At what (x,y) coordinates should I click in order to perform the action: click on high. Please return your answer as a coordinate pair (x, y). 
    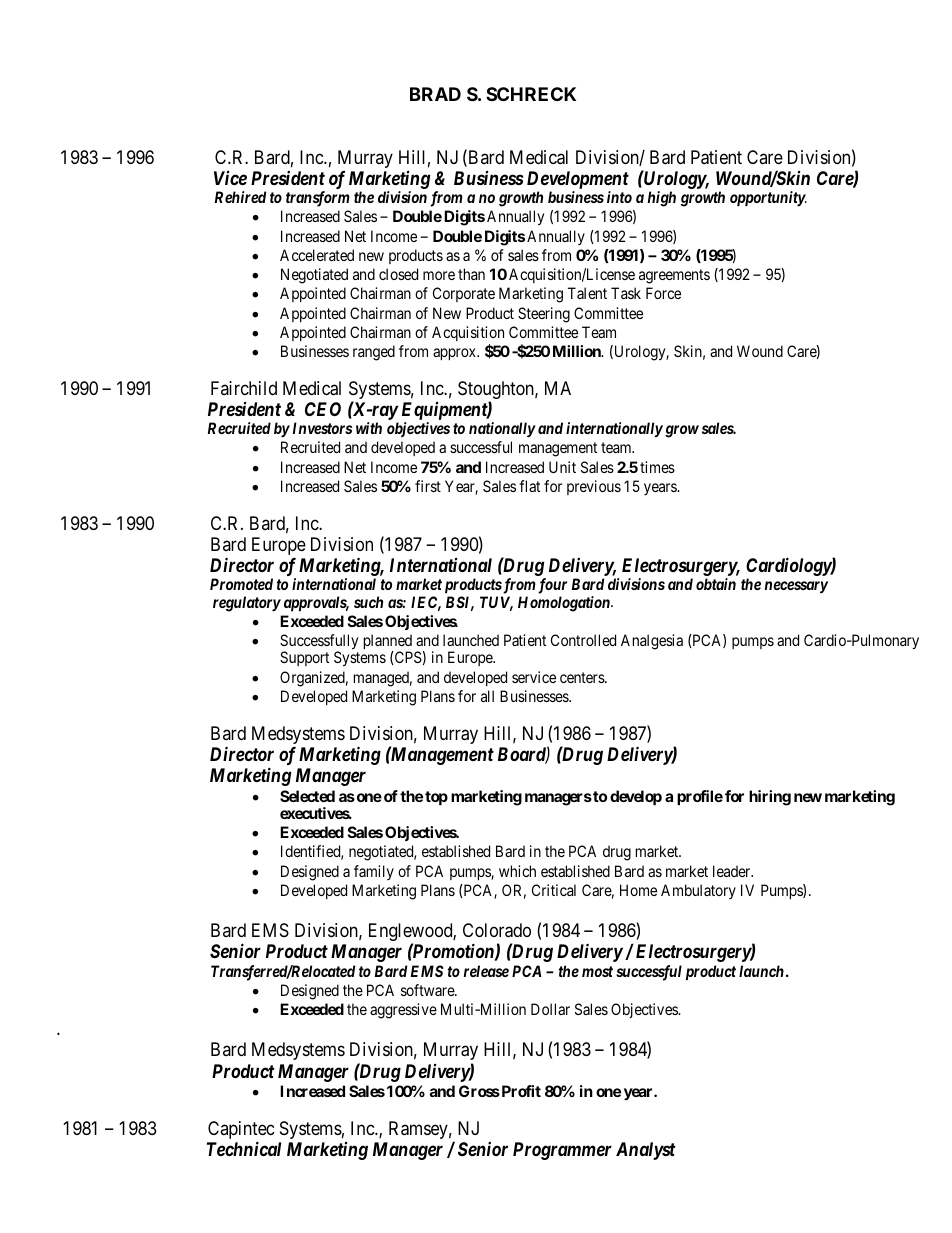
    Looking at the image, I should click on (661, 199).
